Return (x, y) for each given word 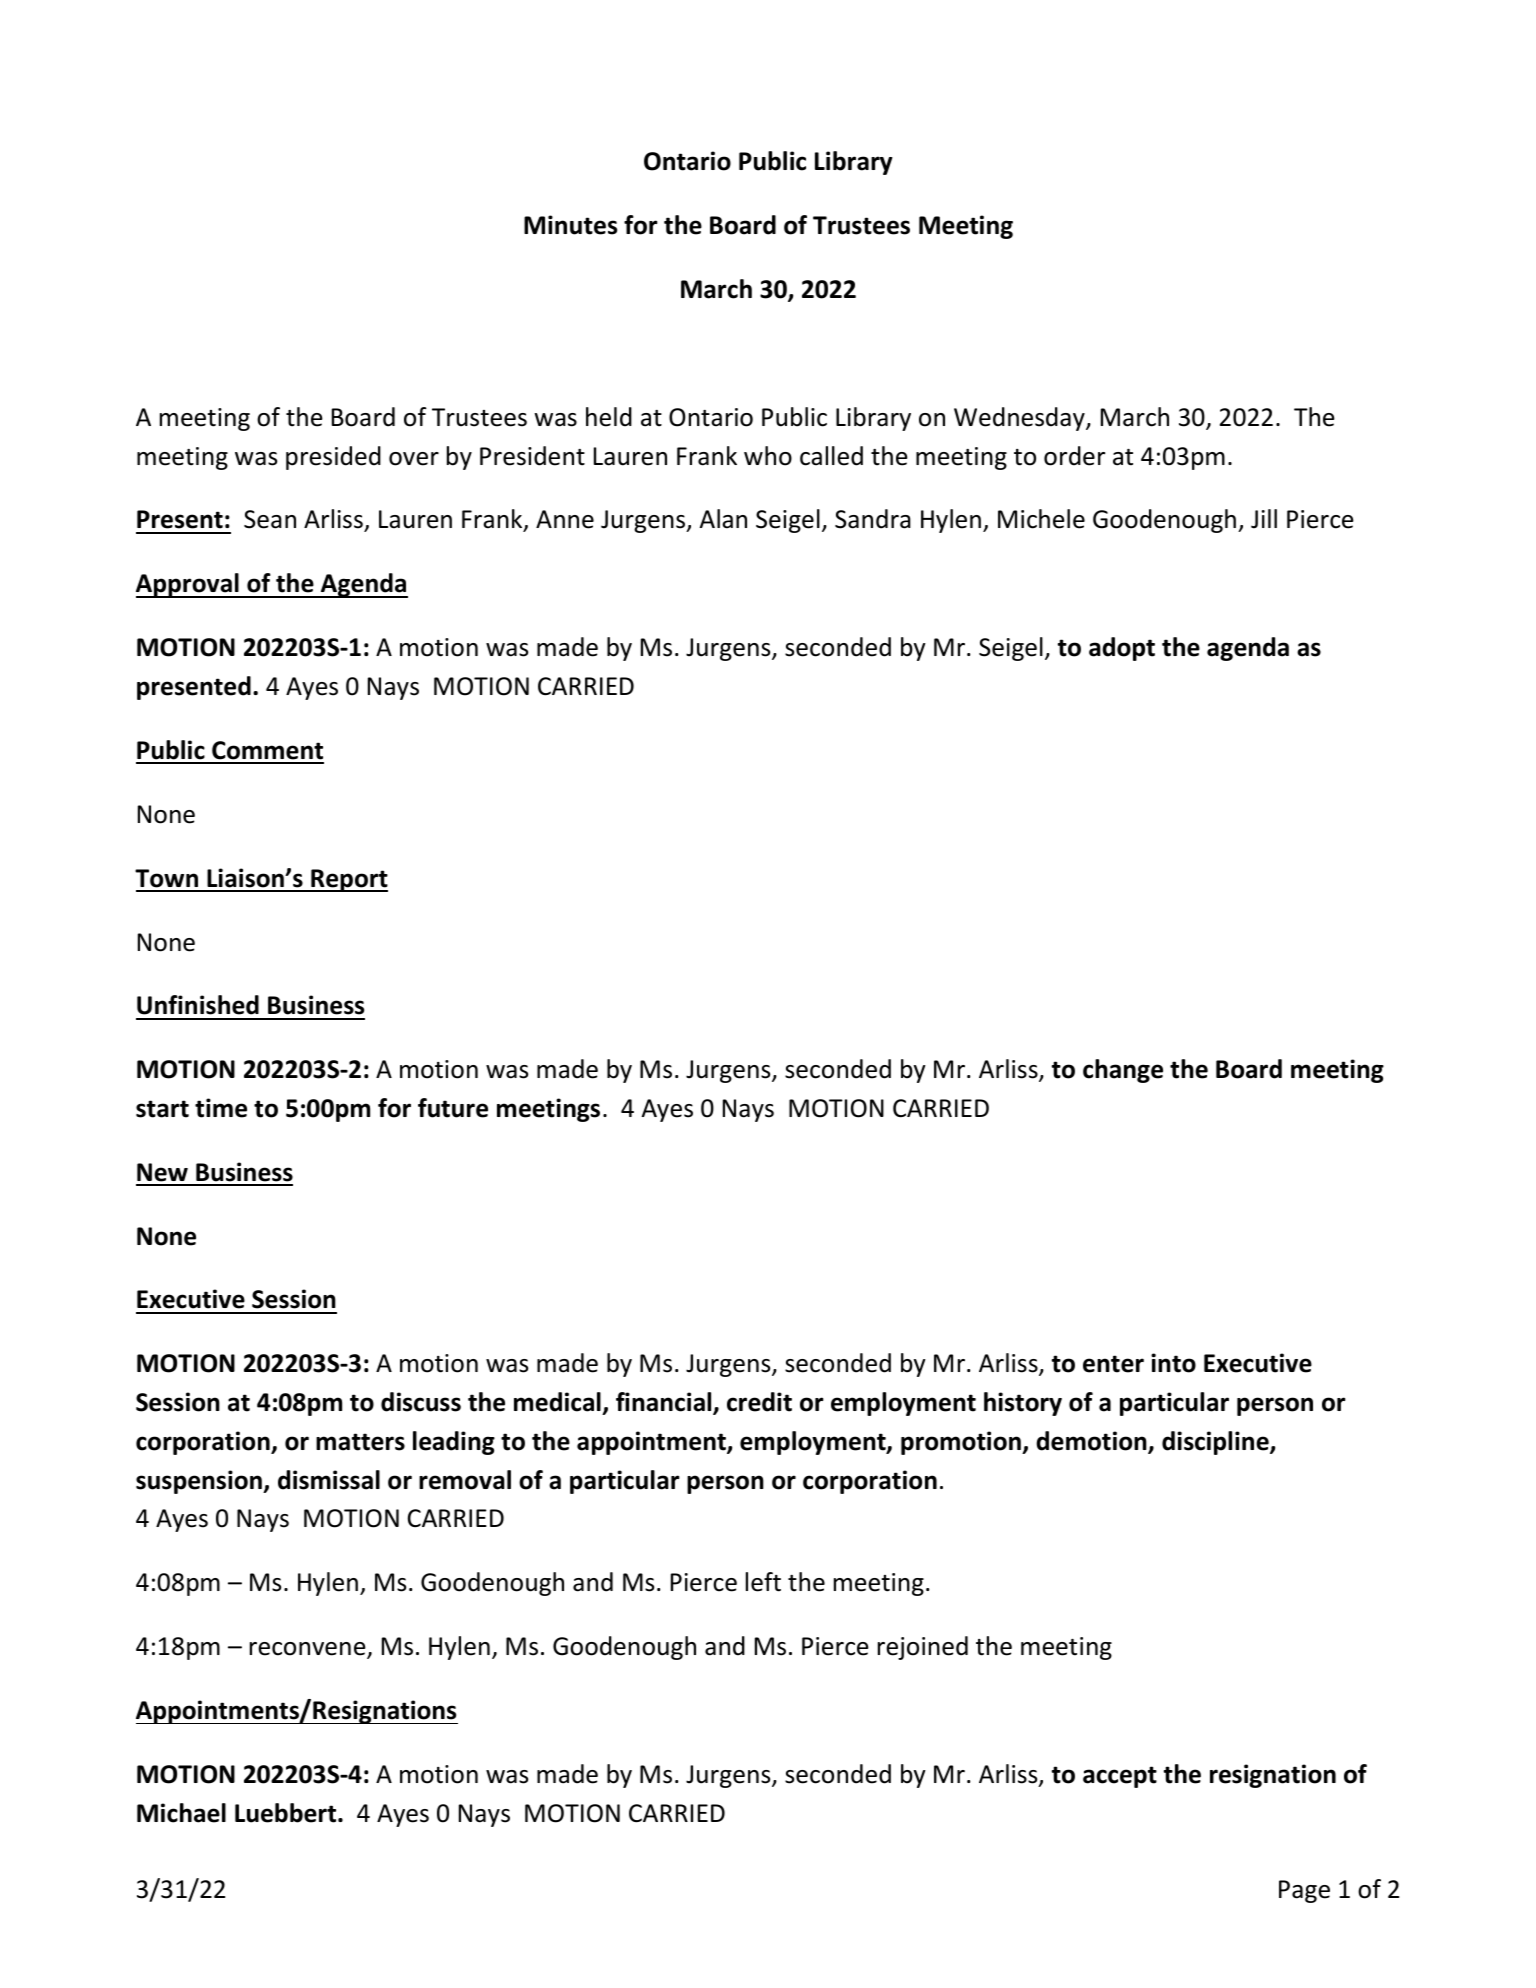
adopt (1122, 649)
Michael (181, 1813)
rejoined (923, 1648)
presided (333, 458)
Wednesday (1020, 419)
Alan (723, 519)
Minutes (570, 225)
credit (759, 1402)
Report (348, 880)
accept (1120, 1777)
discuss (421, 1402)
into (1173, 1363)
